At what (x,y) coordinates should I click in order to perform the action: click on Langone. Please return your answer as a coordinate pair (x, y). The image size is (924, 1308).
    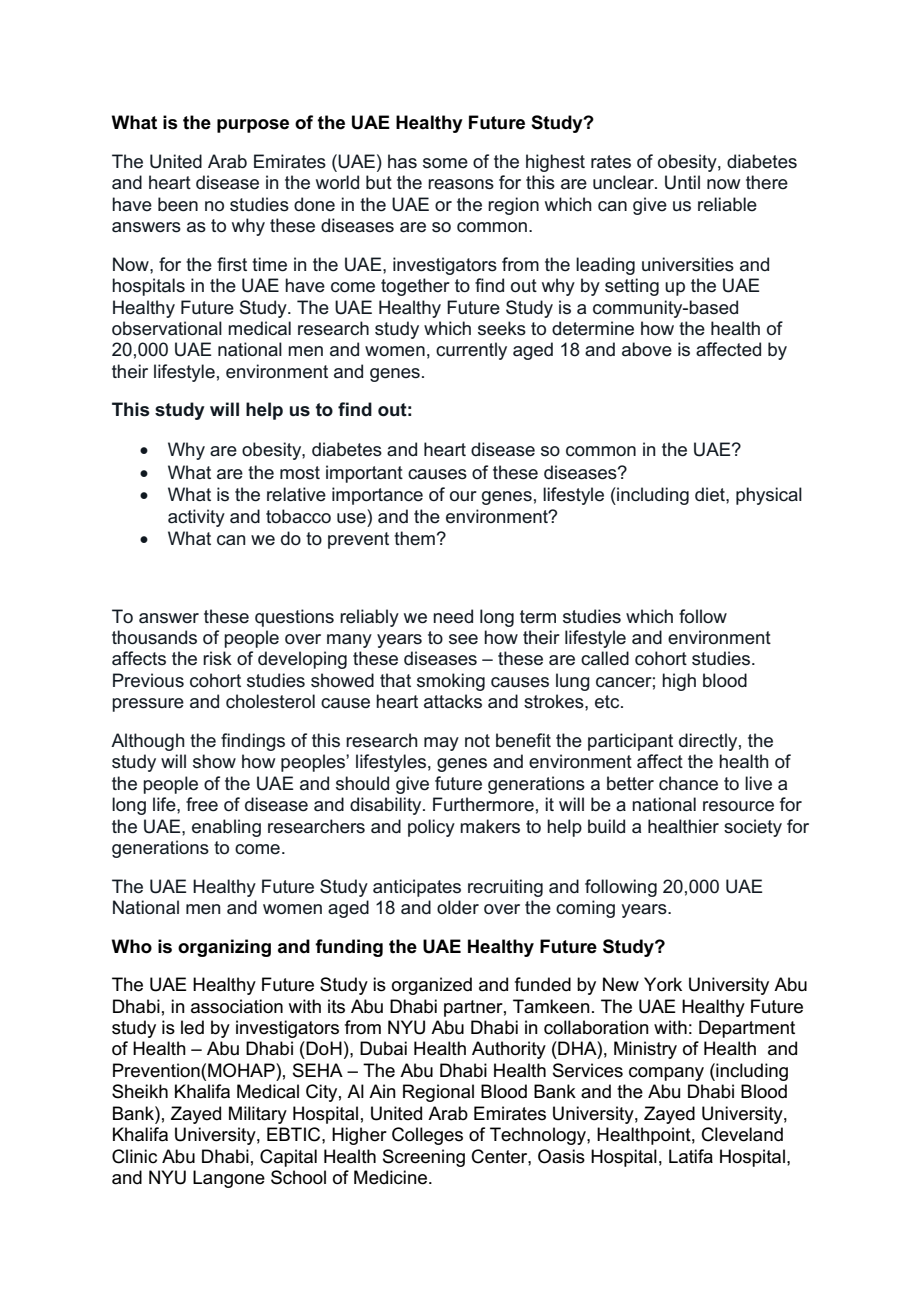
    Looking at the image, I should click on (229, 1179).
